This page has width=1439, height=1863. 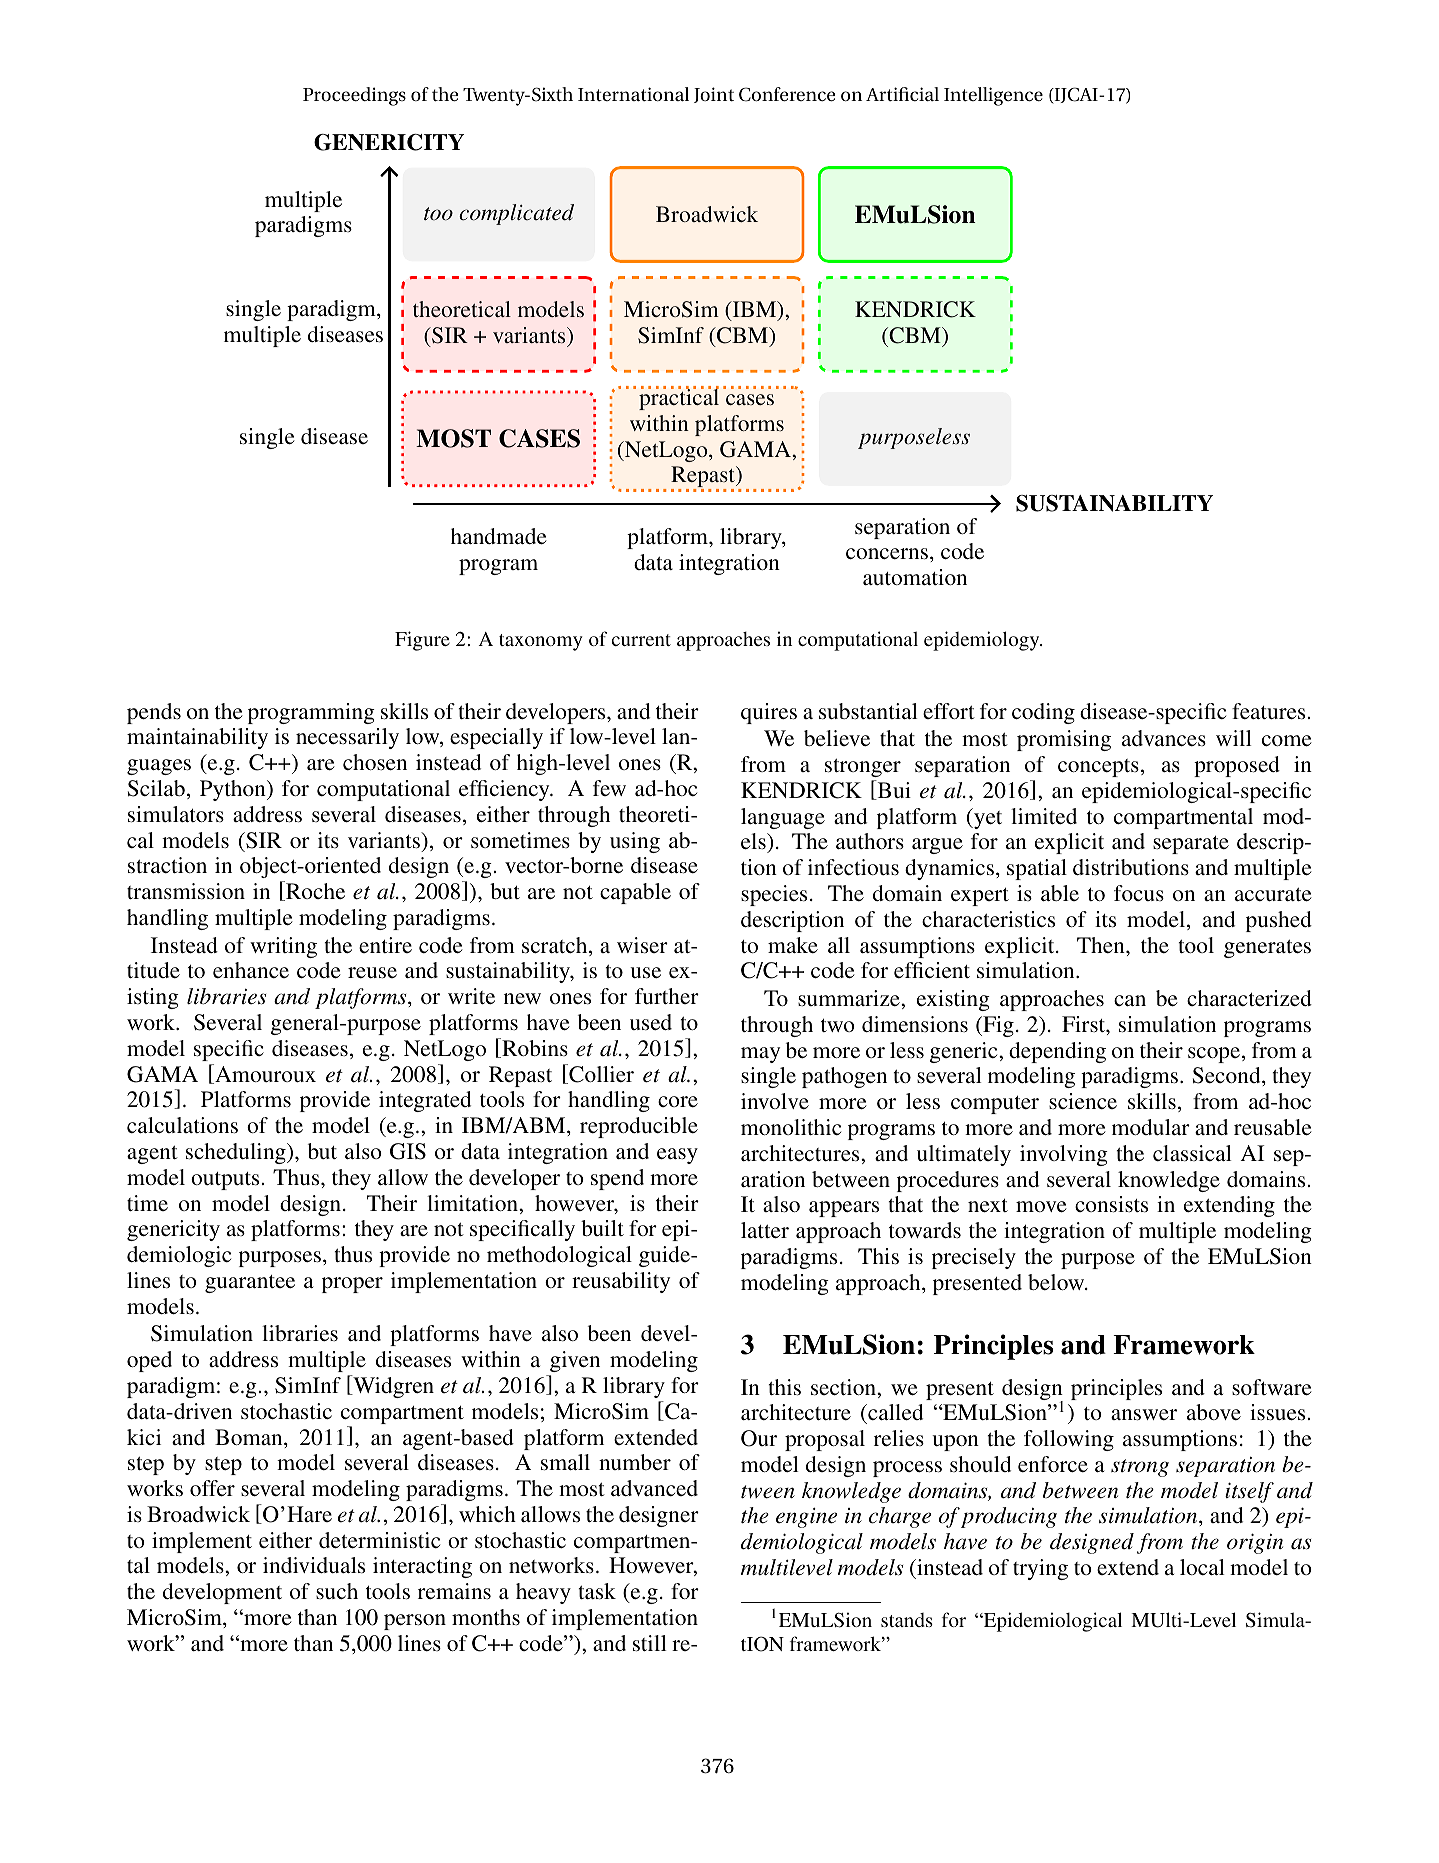 I want to click on Joint, so click(x=714, y=95).
